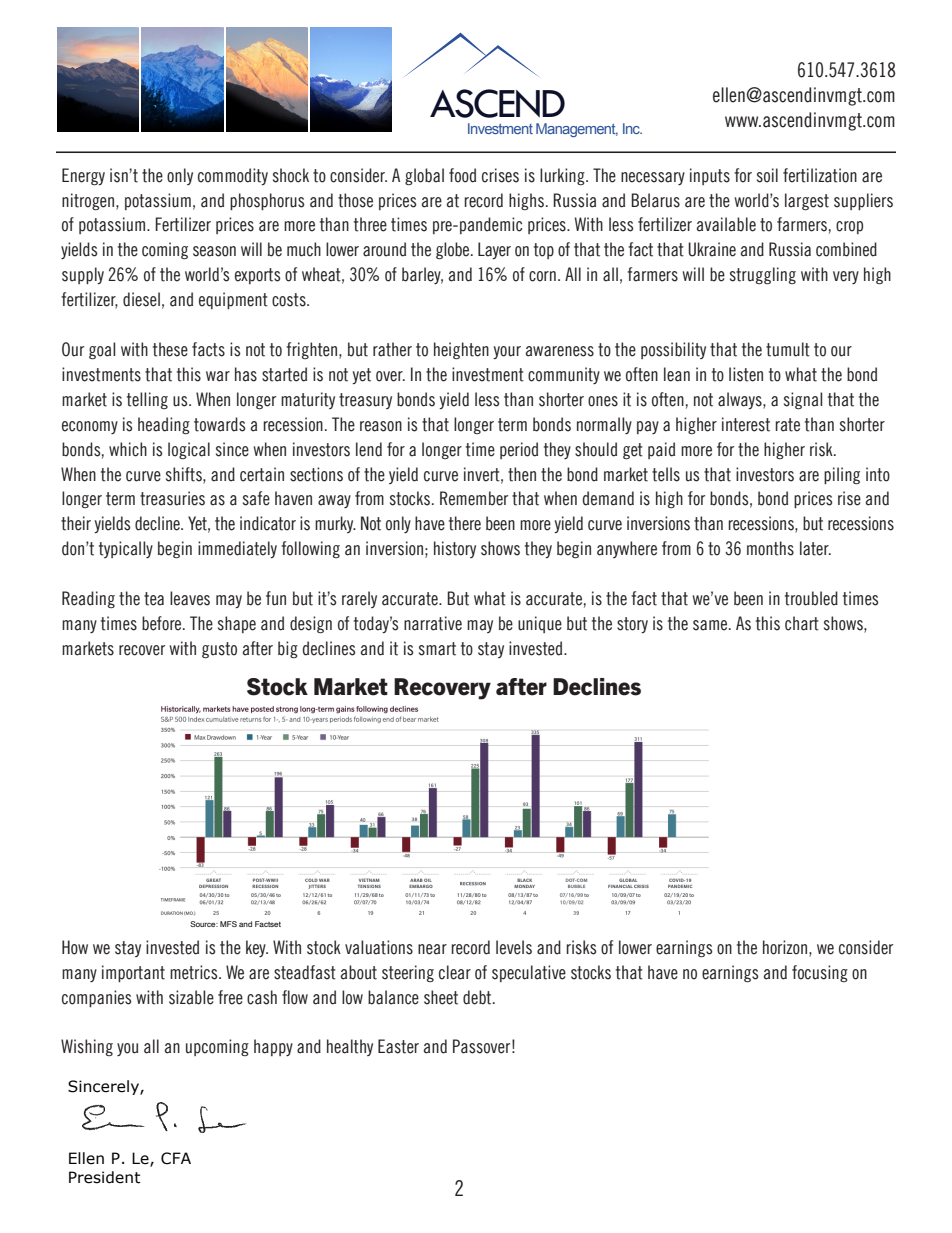 The image size is (952, 1233). I want to click on practice, so click(575, 498).
